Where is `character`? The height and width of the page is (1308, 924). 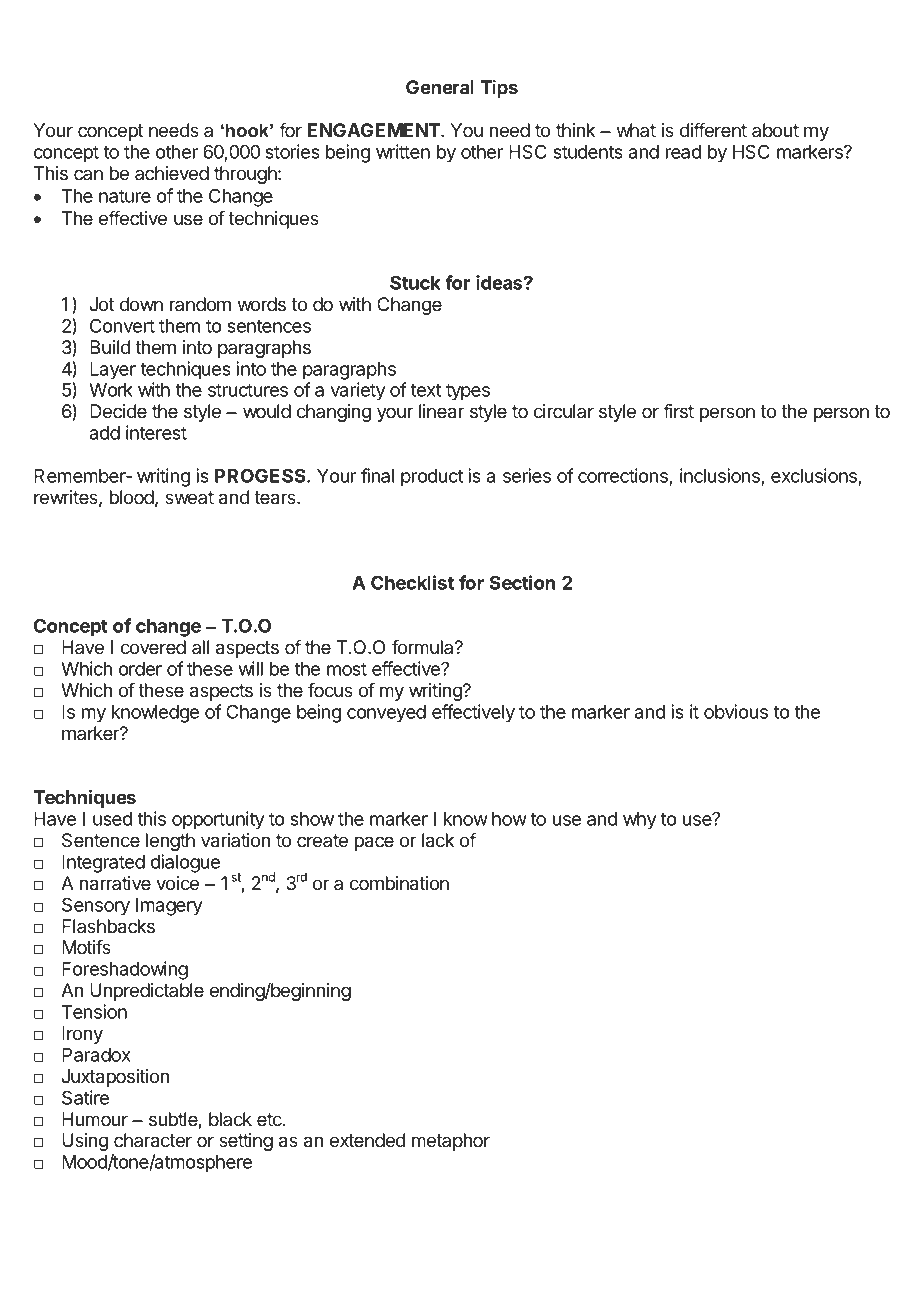 character is located at coordinates (153, 1140).
